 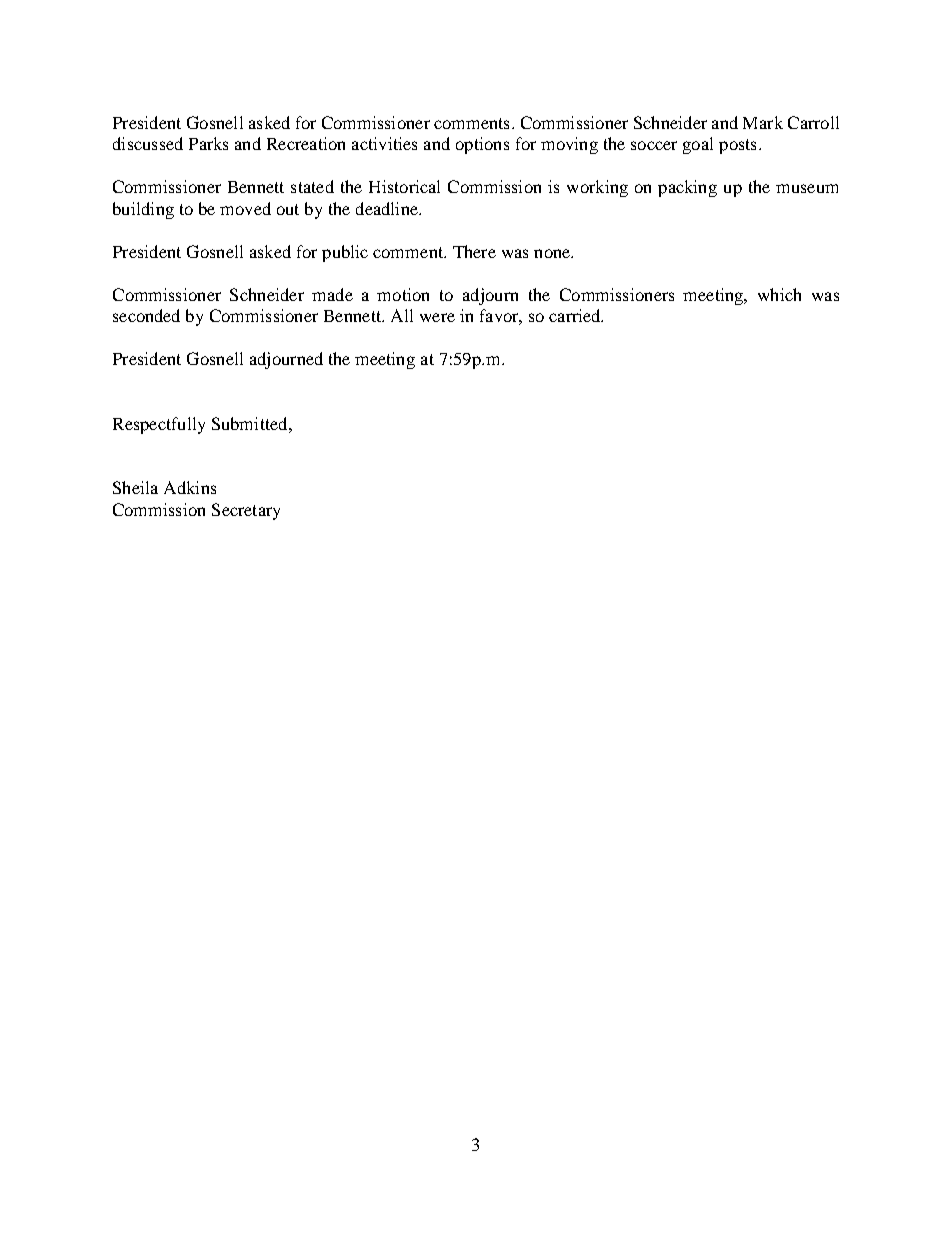 What do you see at coordinates (687, 188) in the screenshot?
I see `packing` at bounding box center [687, 188].
